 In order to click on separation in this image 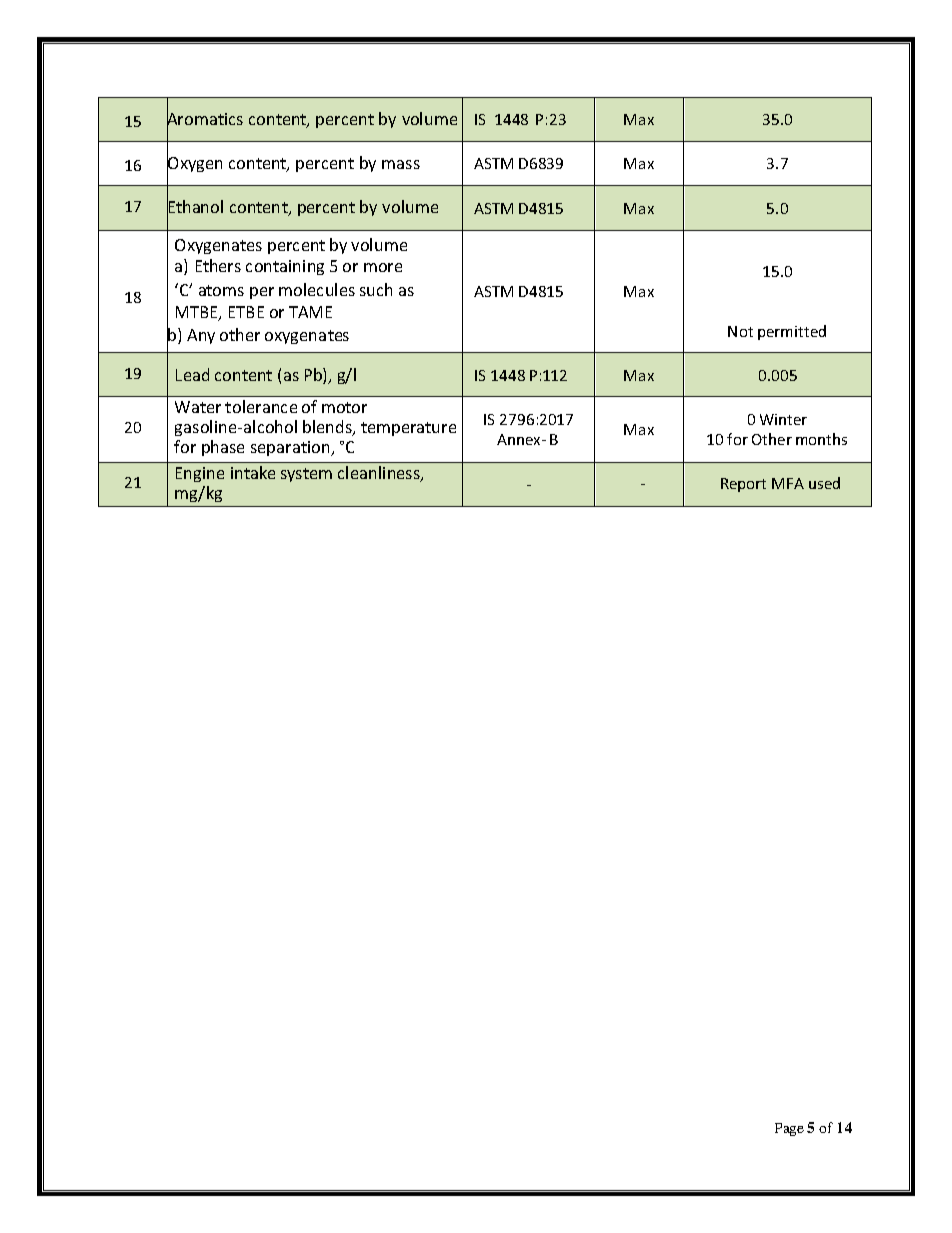, I will do `click(291, 448)`.
